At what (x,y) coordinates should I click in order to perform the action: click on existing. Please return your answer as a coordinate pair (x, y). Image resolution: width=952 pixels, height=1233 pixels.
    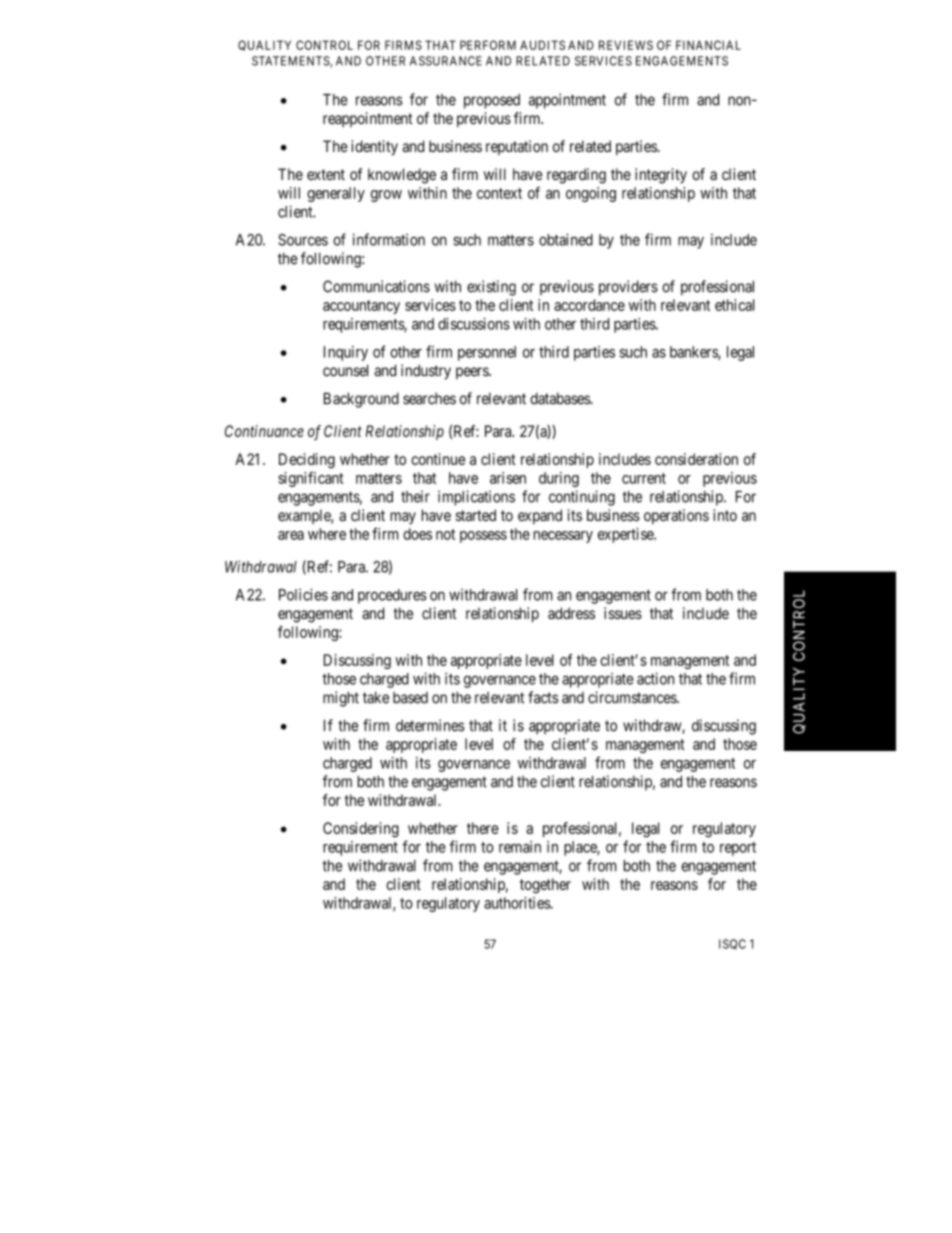
    Looking at the image, I should click on (491, 288).
